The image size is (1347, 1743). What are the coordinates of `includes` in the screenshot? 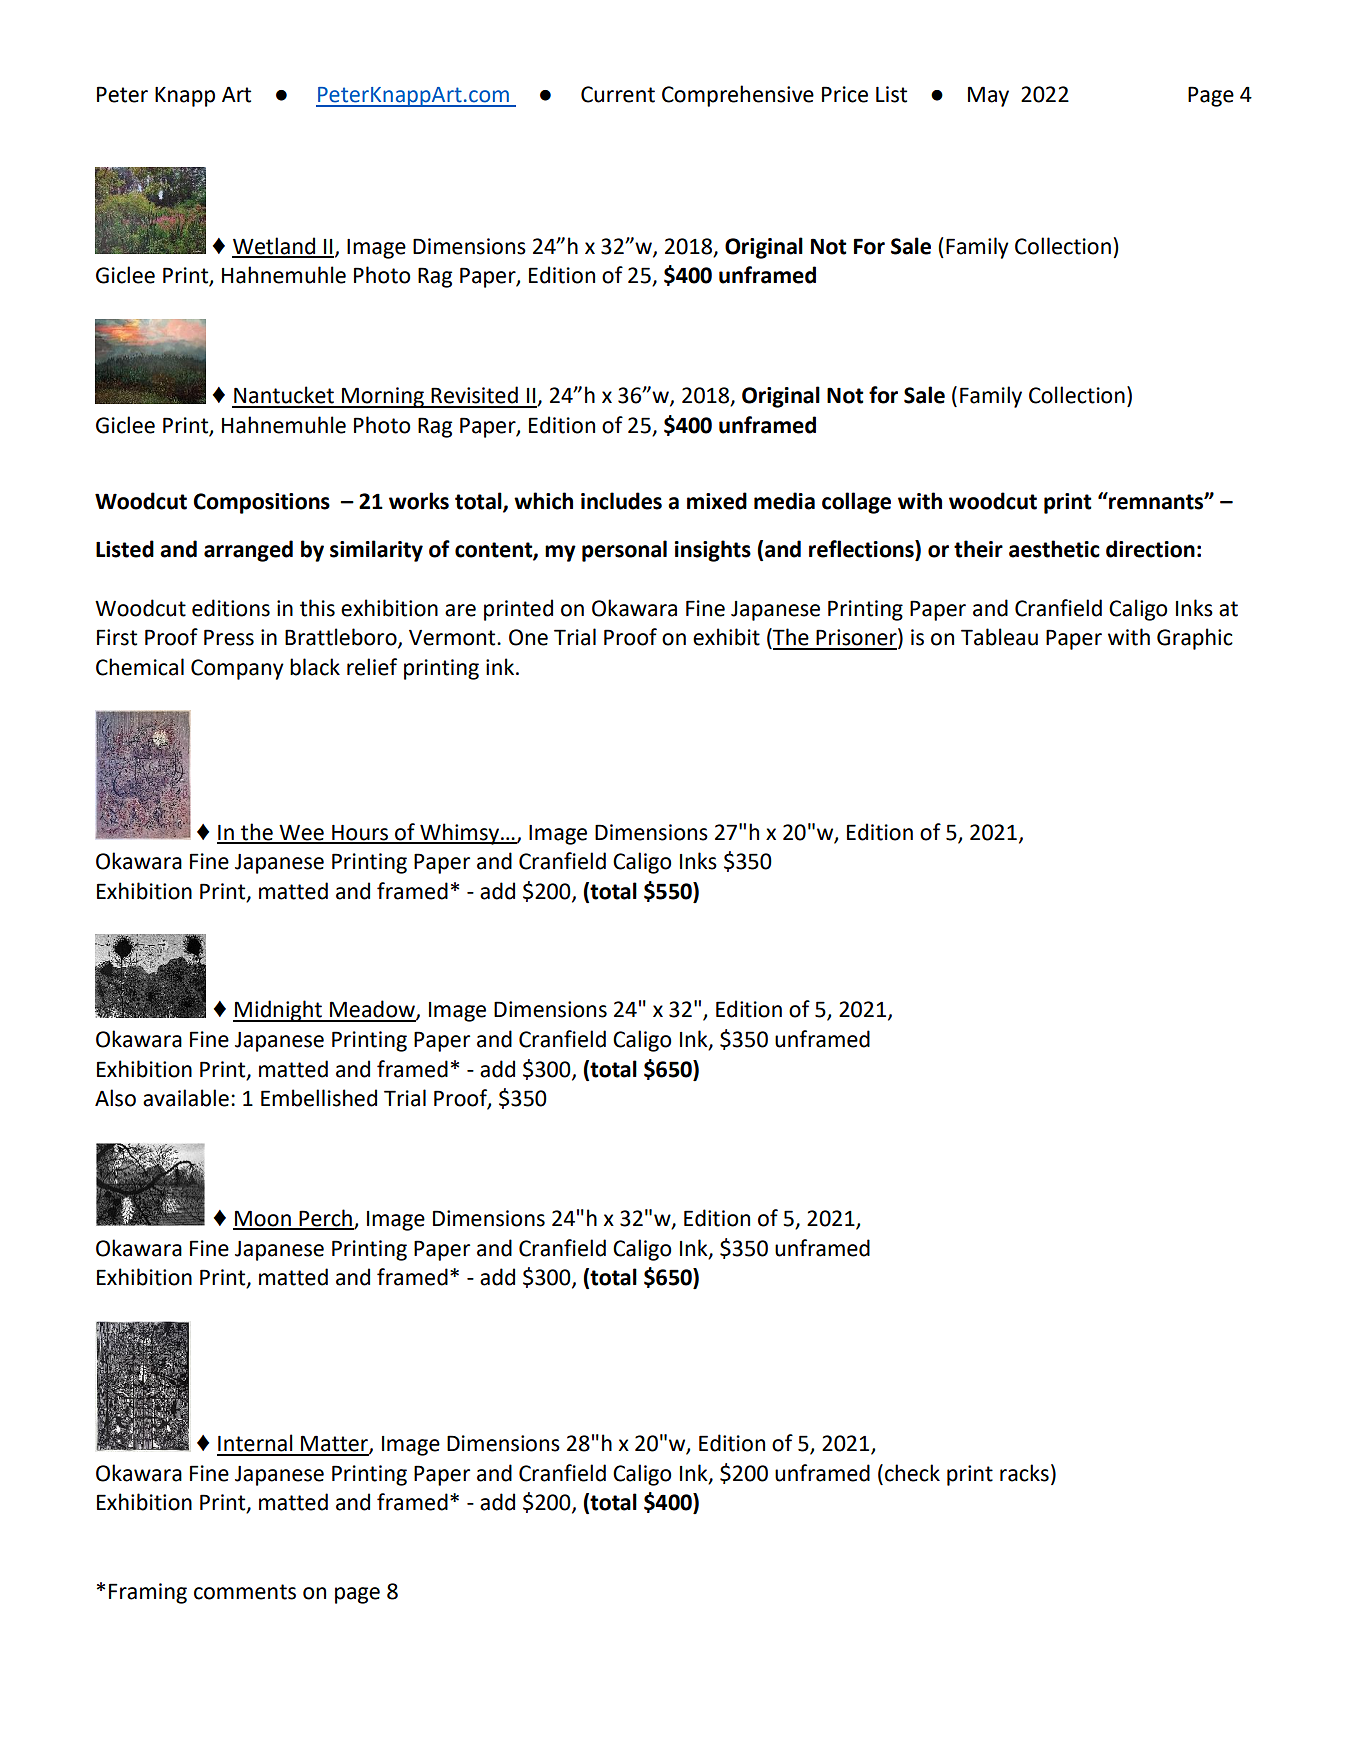 It's located at (621, 501).
